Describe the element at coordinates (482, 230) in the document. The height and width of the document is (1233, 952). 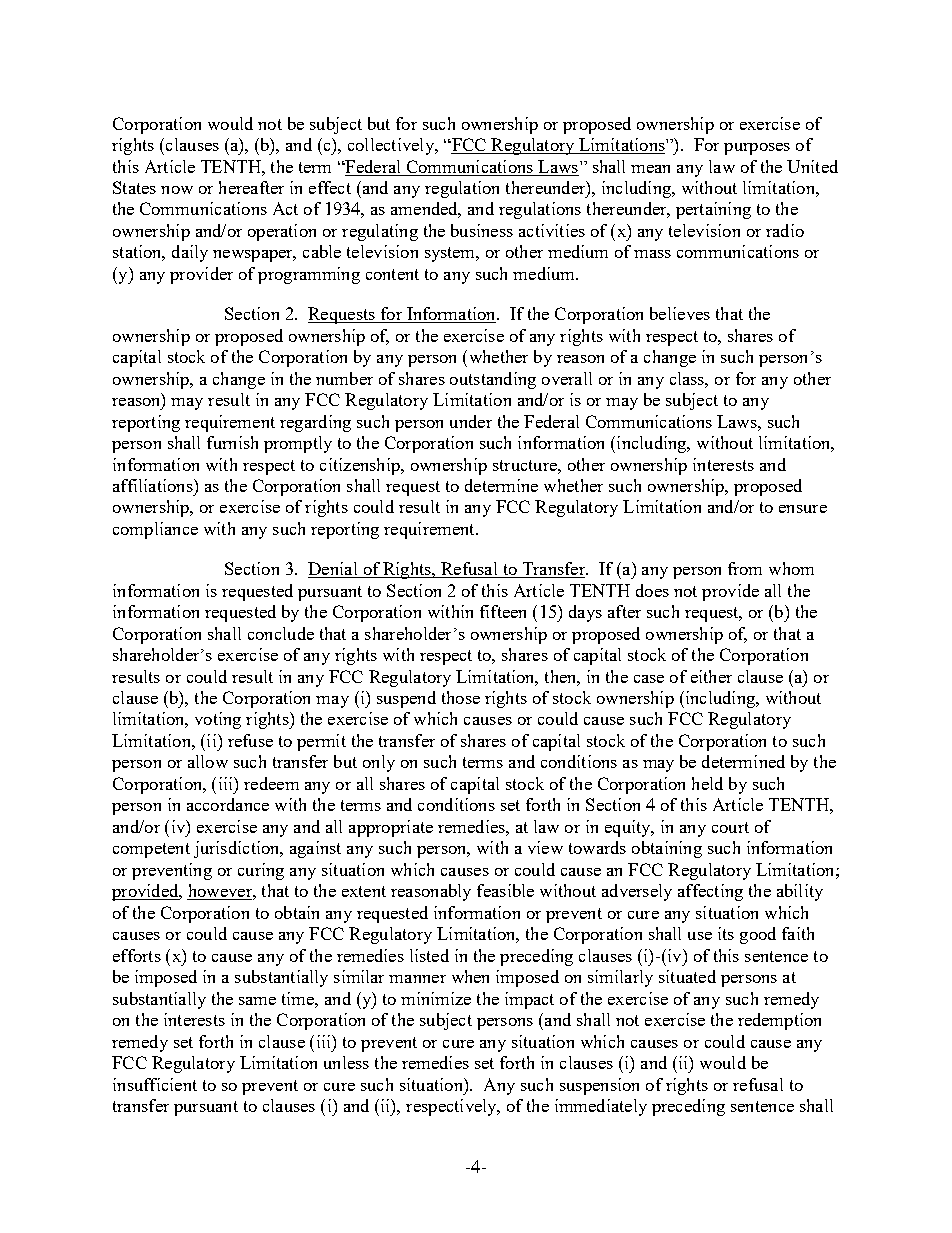
I see `business` at that location.
